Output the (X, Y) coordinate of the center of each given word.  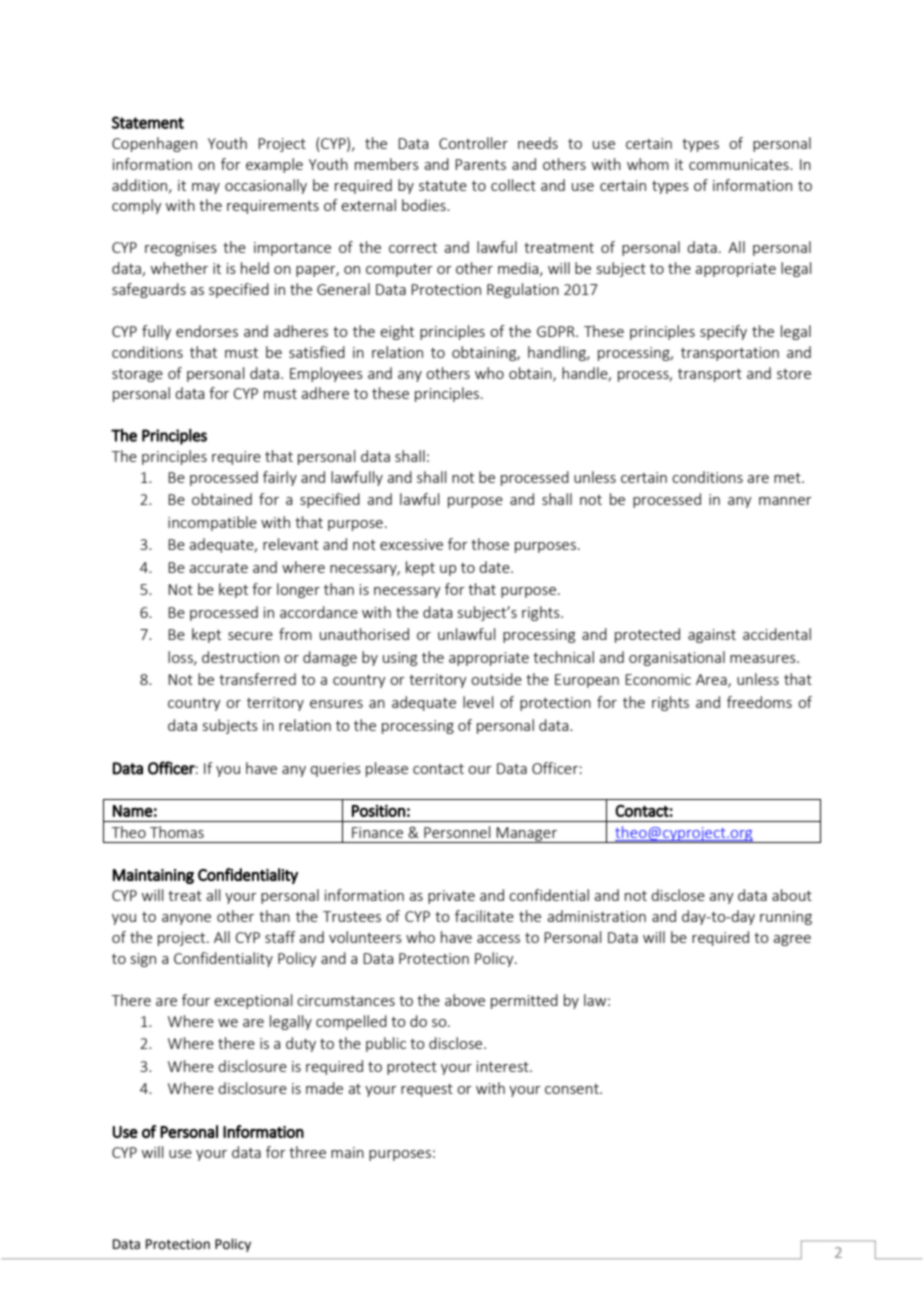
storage (137, 375)
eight (397, 332)
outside (496, 679)
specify (723, 332)
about (792, 895)
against (712, 636)
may (206, 188)
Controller (473, 143)
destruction (240, 657)
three (307, 1152)
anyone (186, 919)
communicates (740, 164)
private (451, 897)
